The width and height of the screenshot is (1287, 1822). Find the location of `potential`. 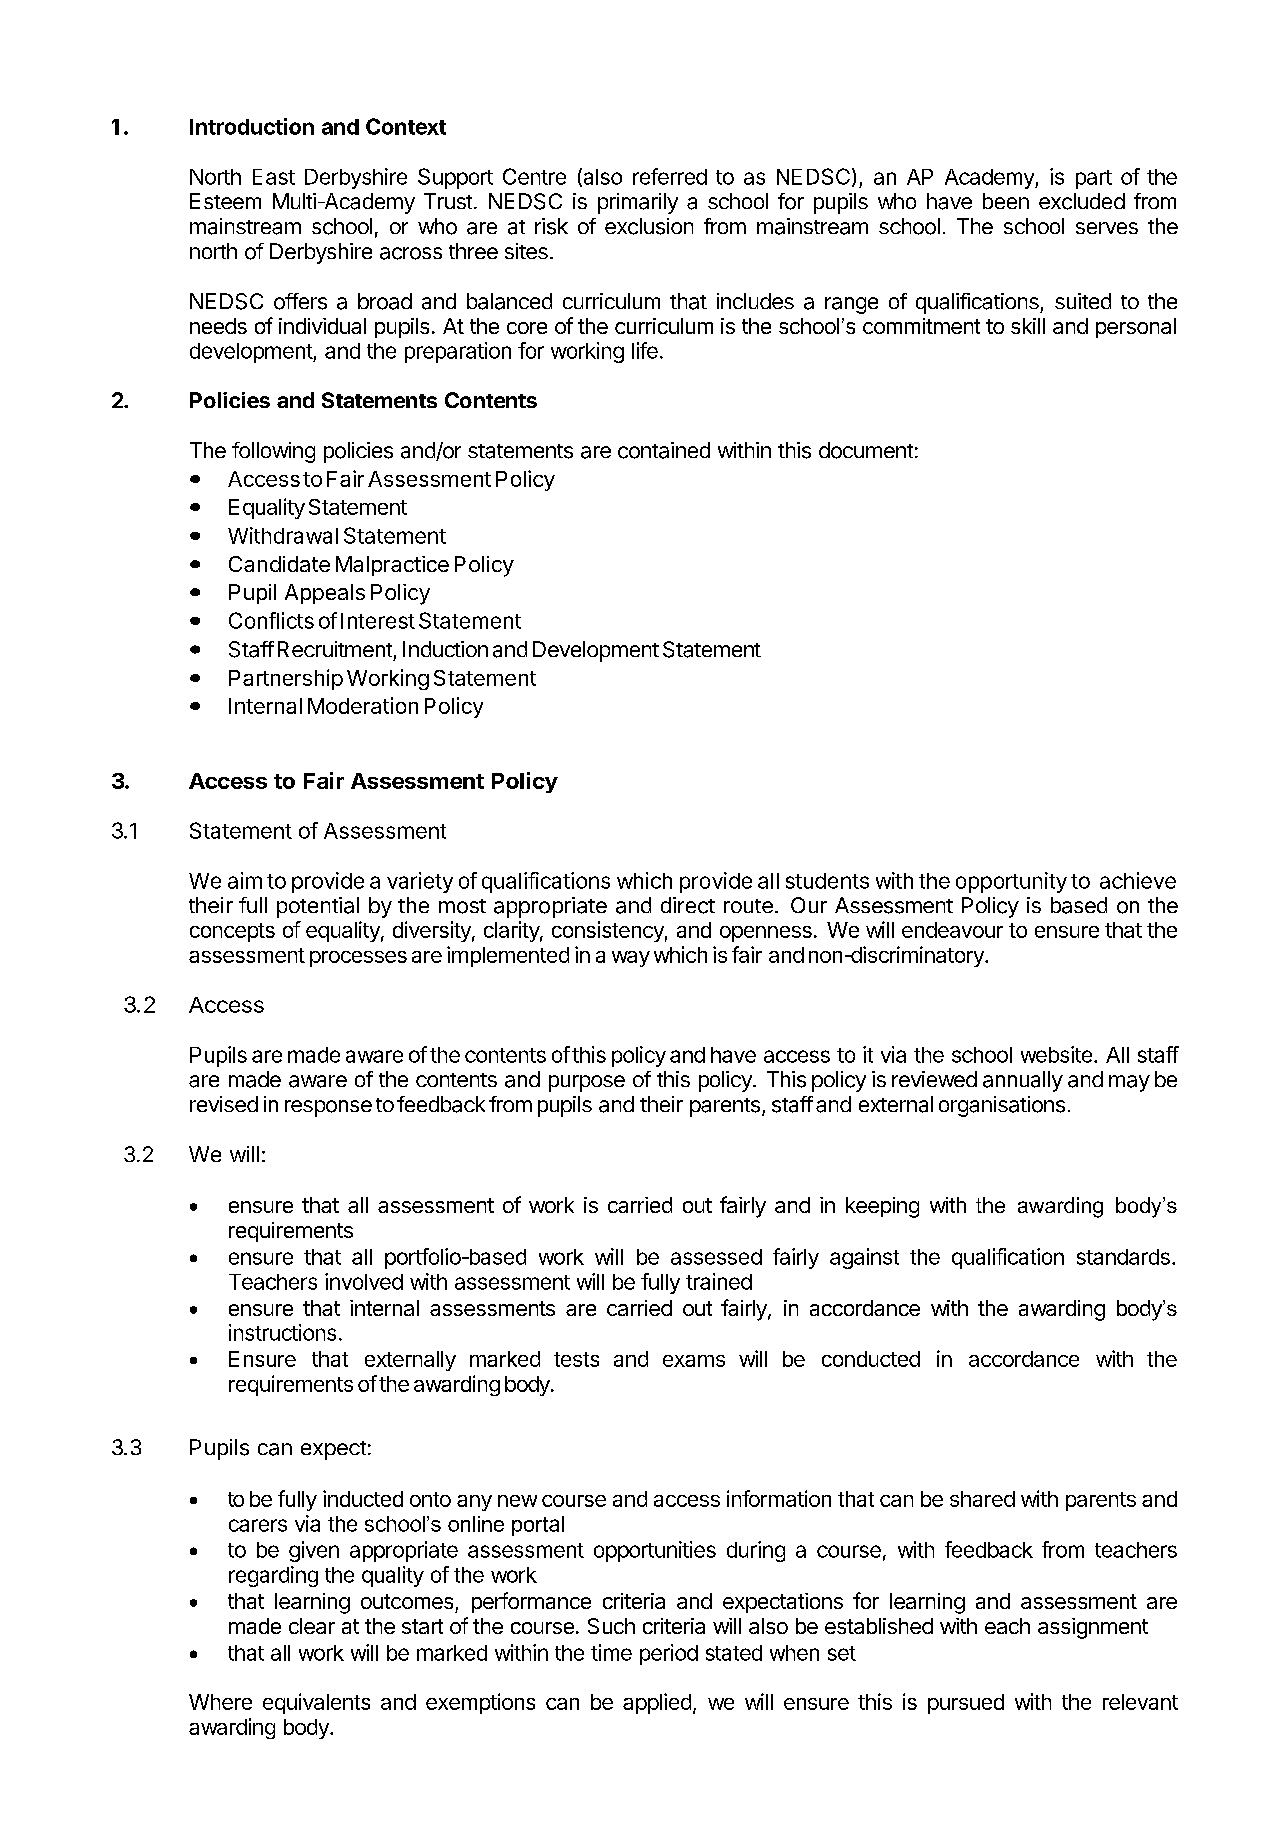

potential is located at coordinates (318, 907).
